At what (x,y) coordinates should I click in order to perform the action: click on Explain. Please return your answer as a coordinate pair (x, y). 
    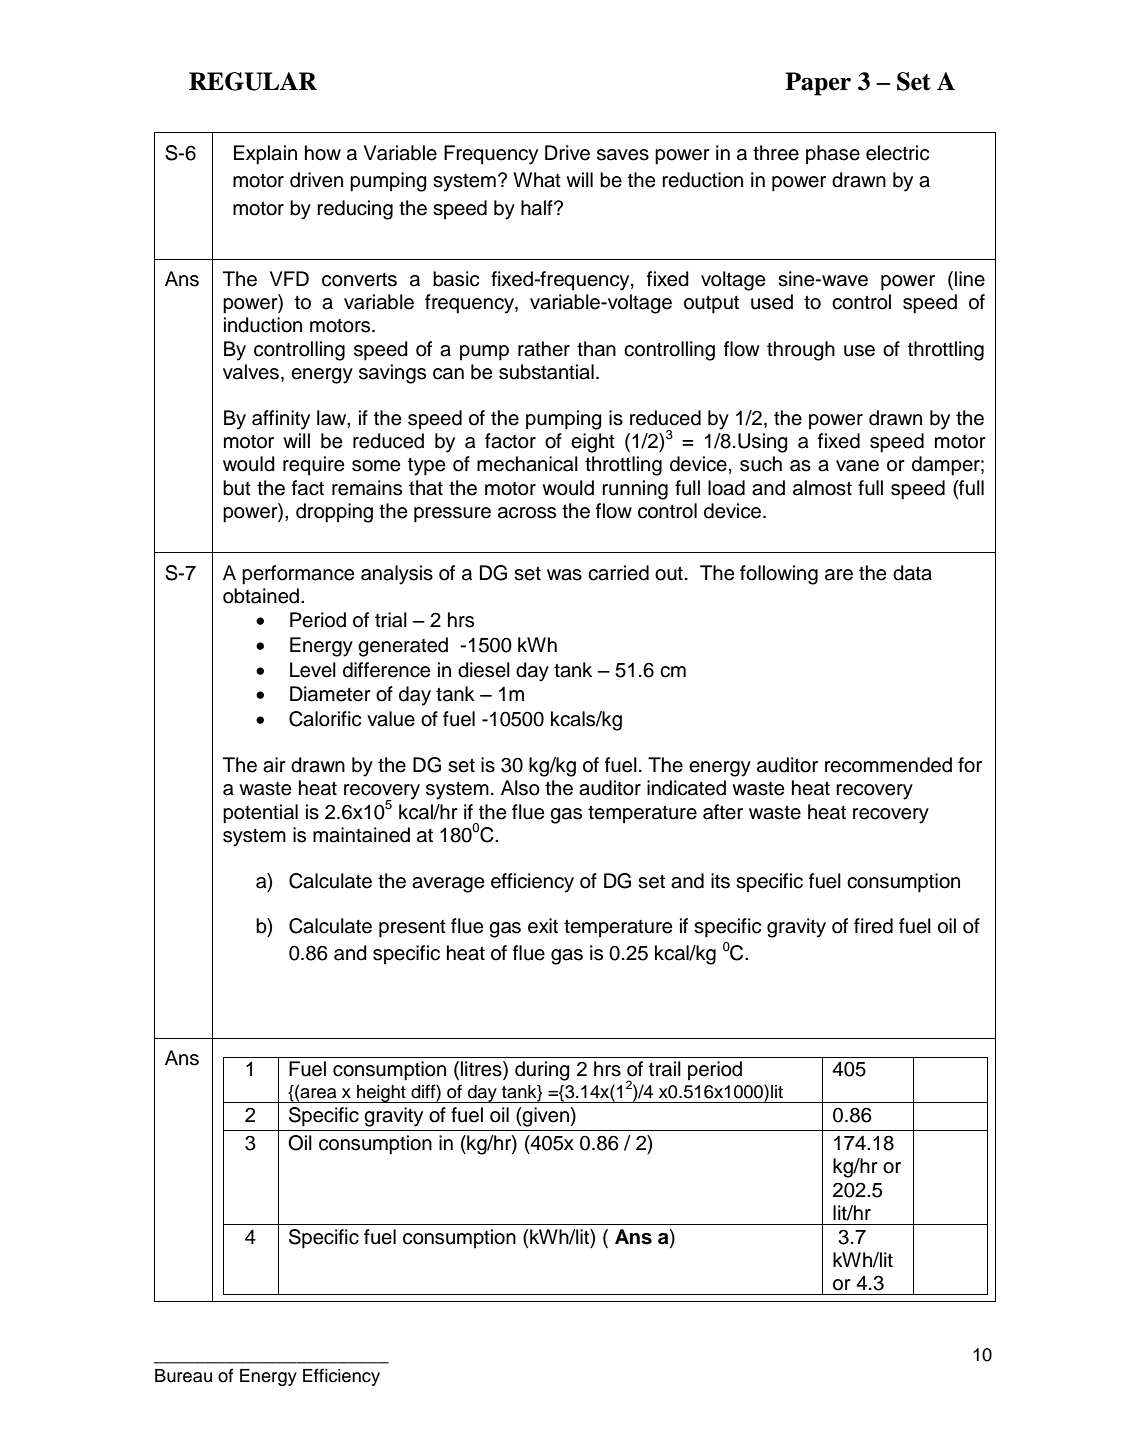
    Looking at the image, I should click on (265, 155).
